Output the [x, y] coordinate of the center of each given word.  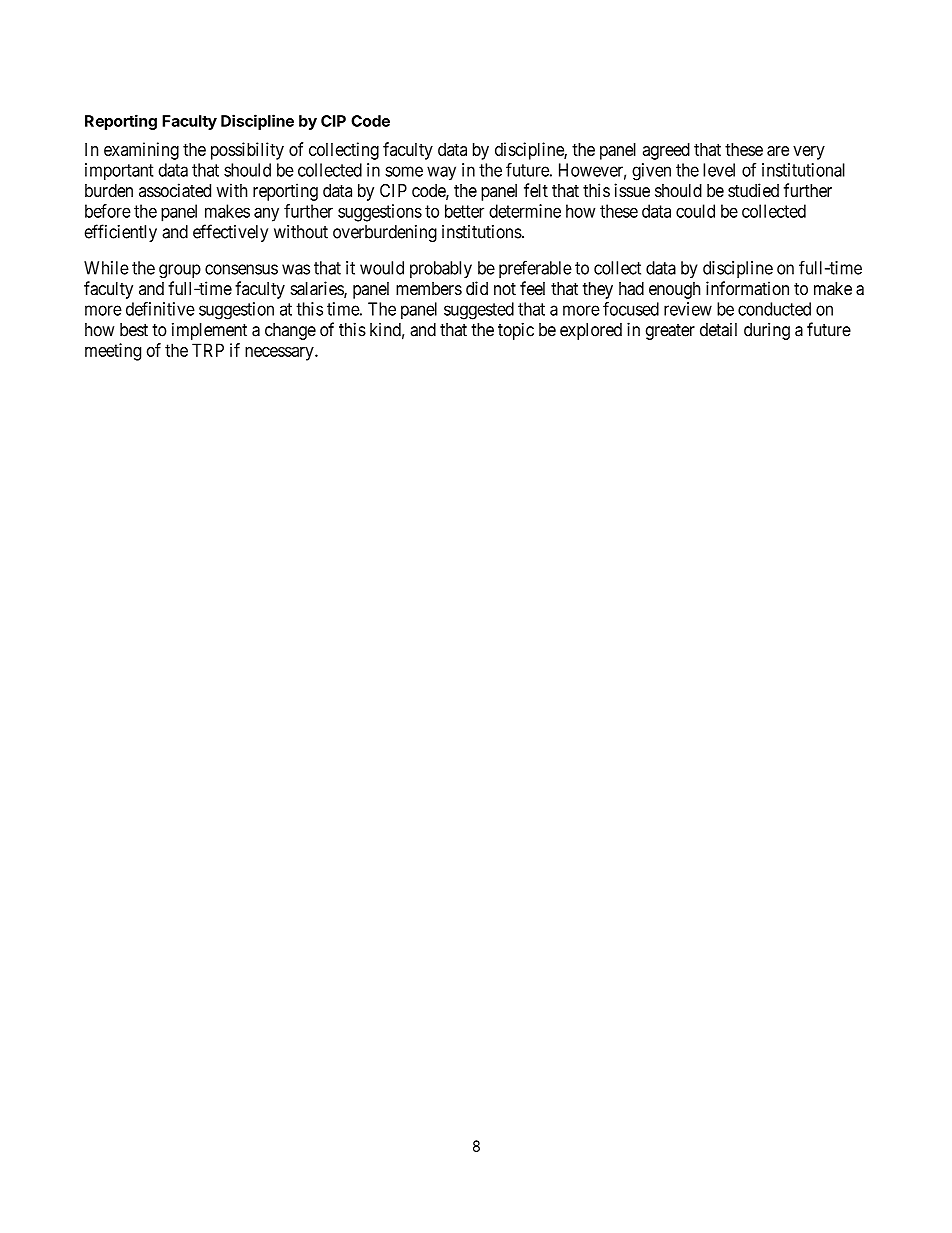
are [778, 151]
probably [441, 269]
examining [141, 151]
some [404, 171]
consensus [241, 269]
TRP [208, 350]
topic [516, 331]
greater [670, 332]
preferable [535, 269]
